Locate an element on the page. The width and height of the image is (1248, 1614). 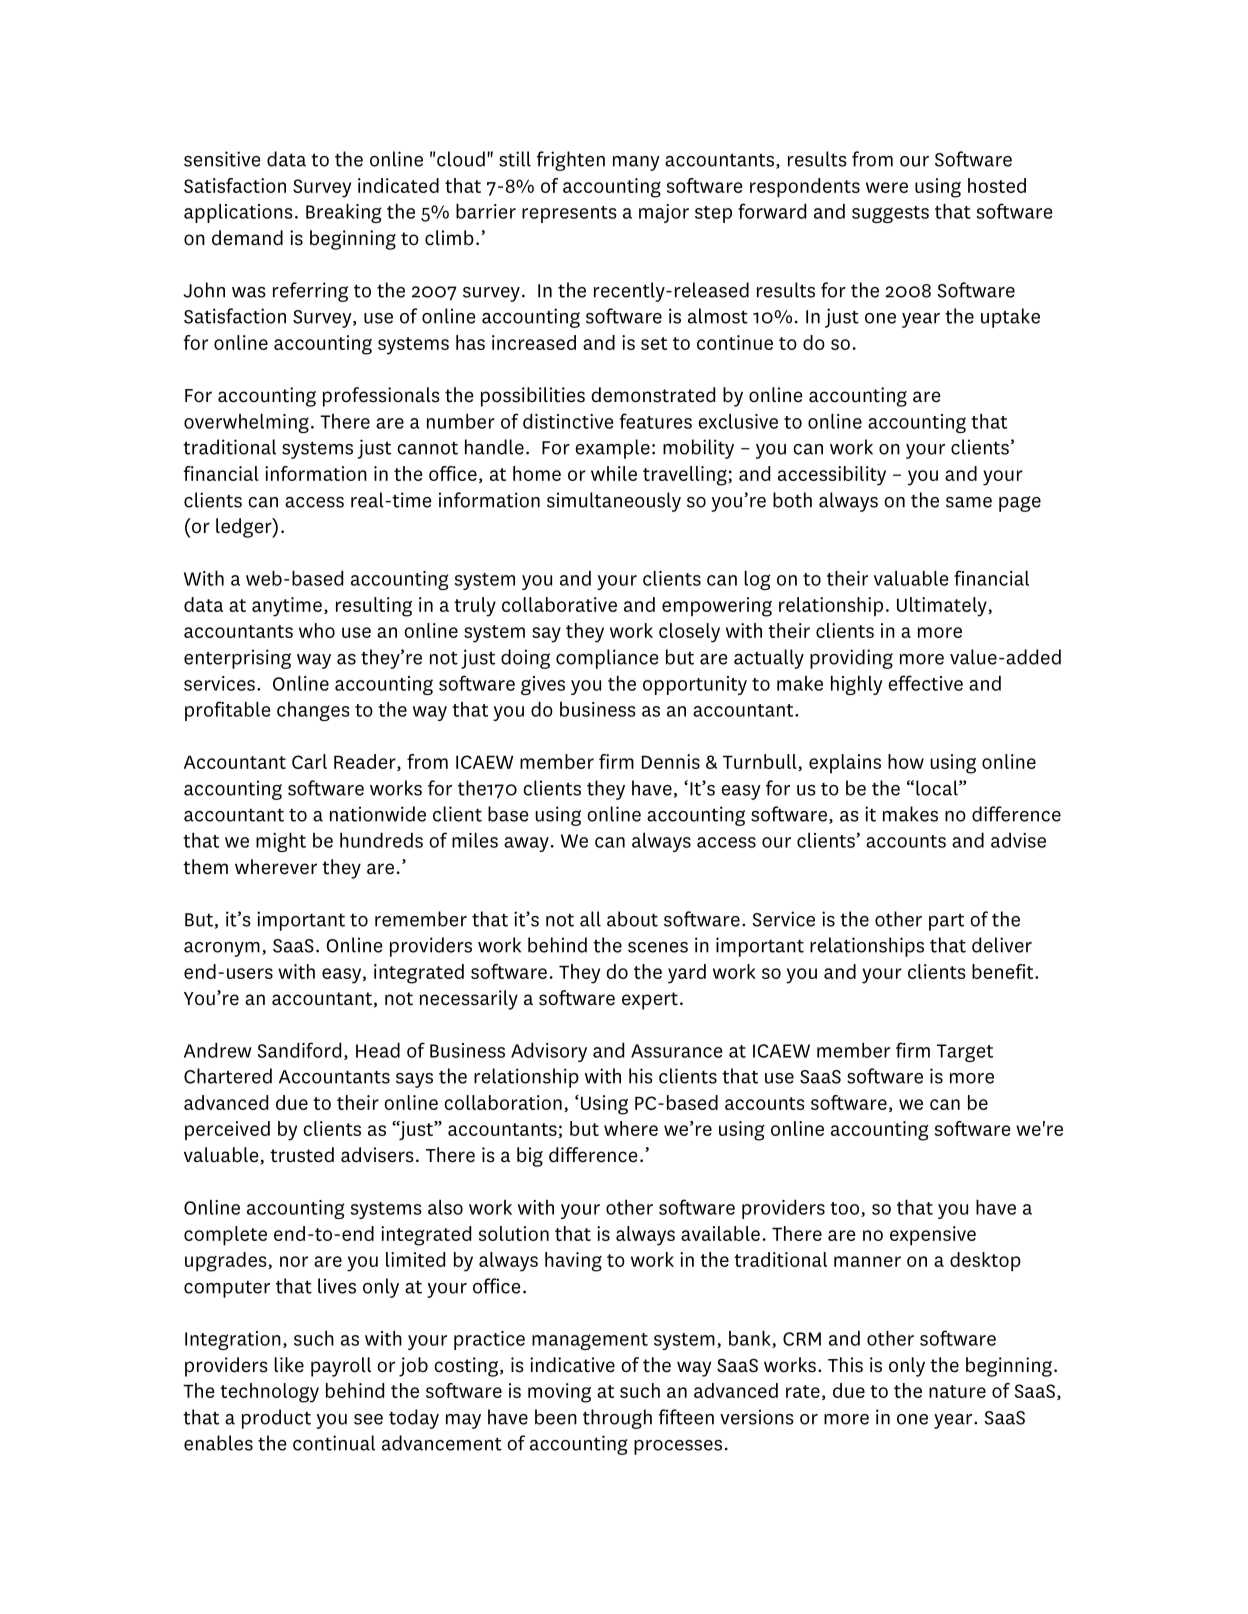
represents is located at coordinates (569, 214).
